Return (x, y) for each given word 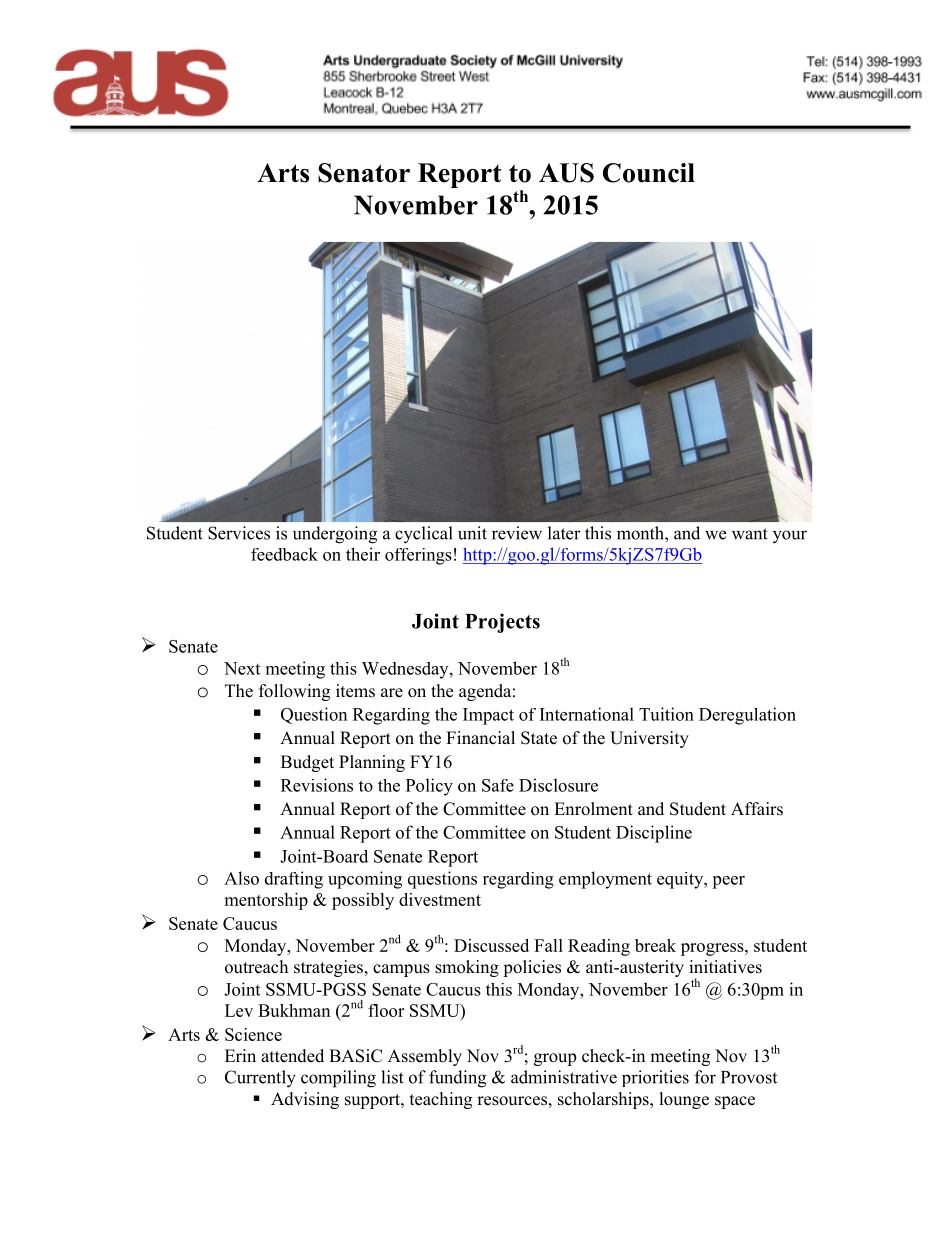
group (555, 1059)
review (517, 533)
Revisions (317, 785)
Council (649, 173)
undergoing (335, 535)
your (790, 537)
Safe (498, 785)
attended (292, 1056)
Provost (749, 1077)
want (750, 534)
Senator (364, 173)
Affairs (757, 809)
